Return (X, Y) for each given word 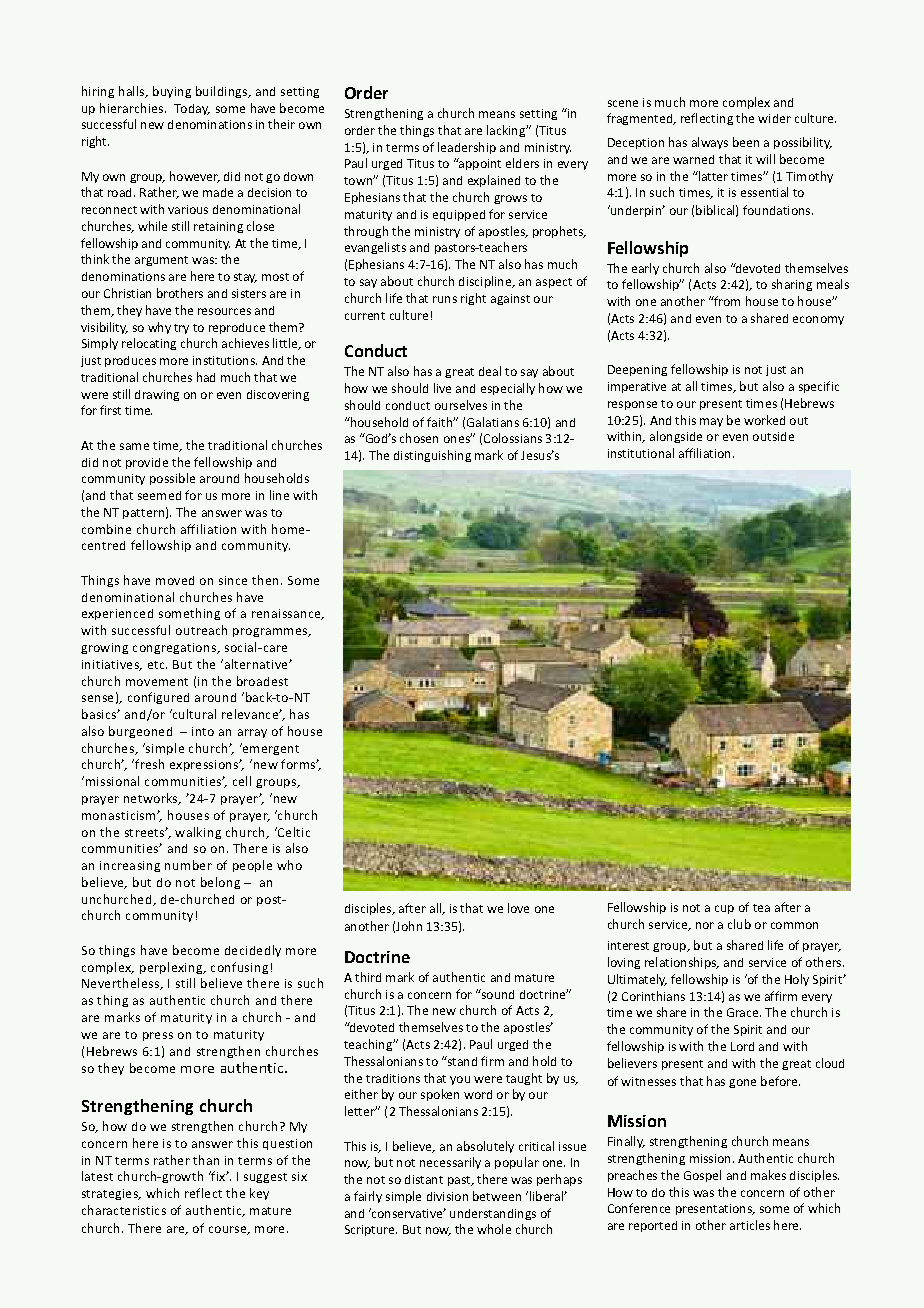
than (206, 1160)
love (518, 908)
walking (198, 833)
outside (773, 436)
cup (724, 909)
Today (192, 109)
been (746, 142)
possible (172, 479)
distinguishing (432, 456)
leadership (467, 148)
